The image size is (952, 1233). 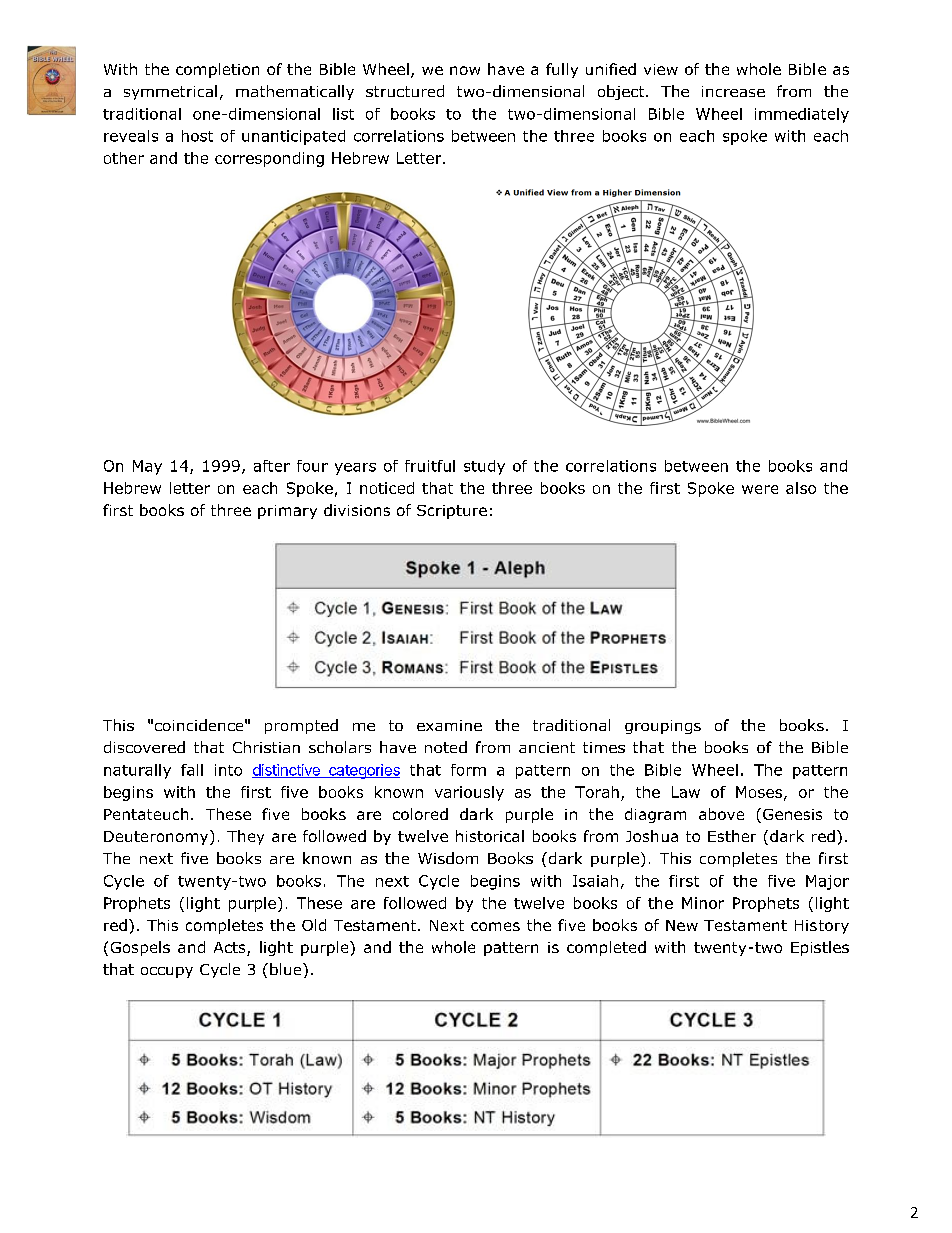 What do you see at coordinates (663, 727) in the screenshot?
I see `groupings` at bounding box center [663, 727].
